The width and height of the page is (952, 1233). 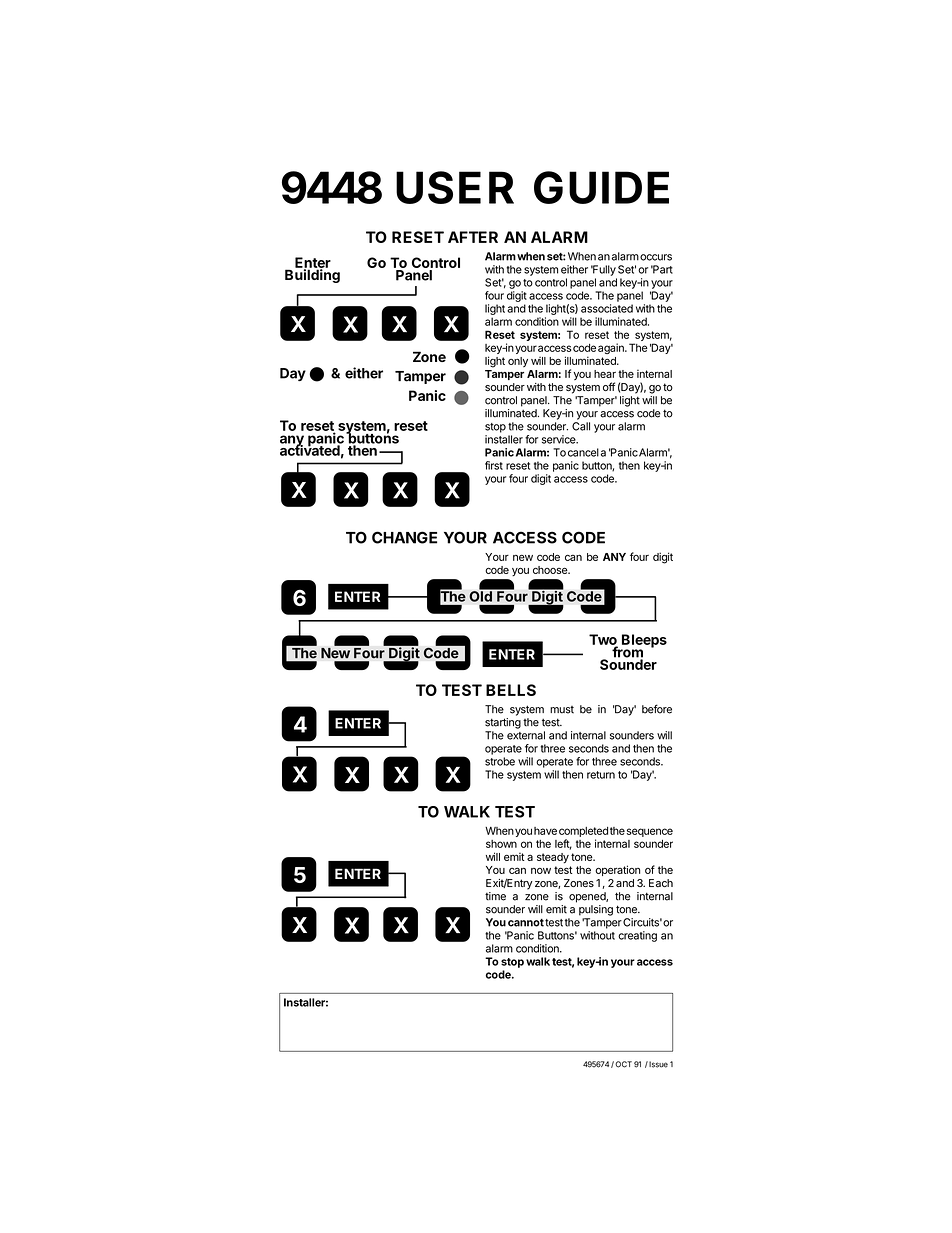 What do you see at coordinates (312, 275) in the page?
I see `Building` at bounding box center [312, 275].
